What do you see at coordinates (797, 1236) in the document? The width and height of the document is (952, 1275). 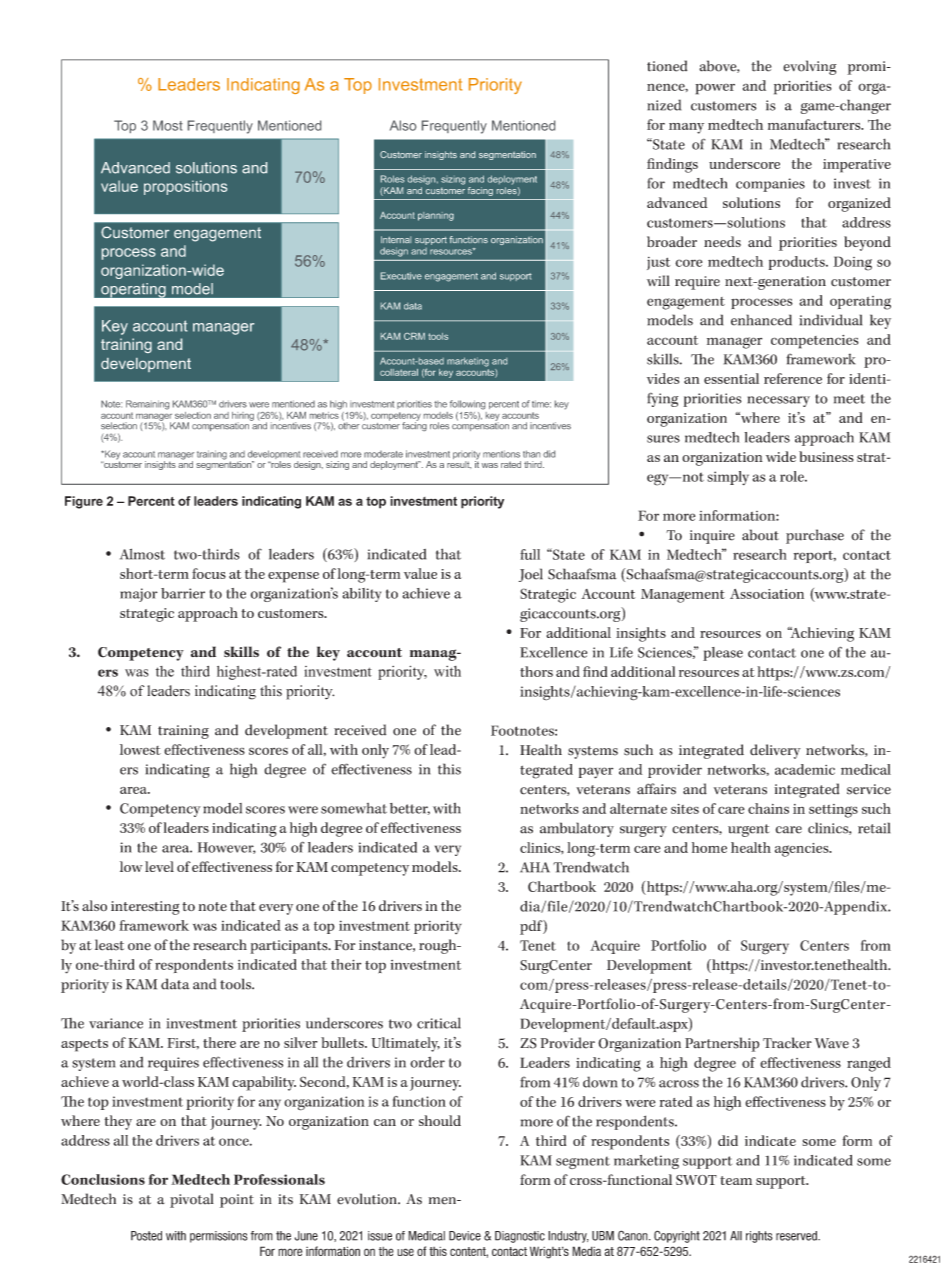 I see `reserved` at bounding box center [797, 1236].
